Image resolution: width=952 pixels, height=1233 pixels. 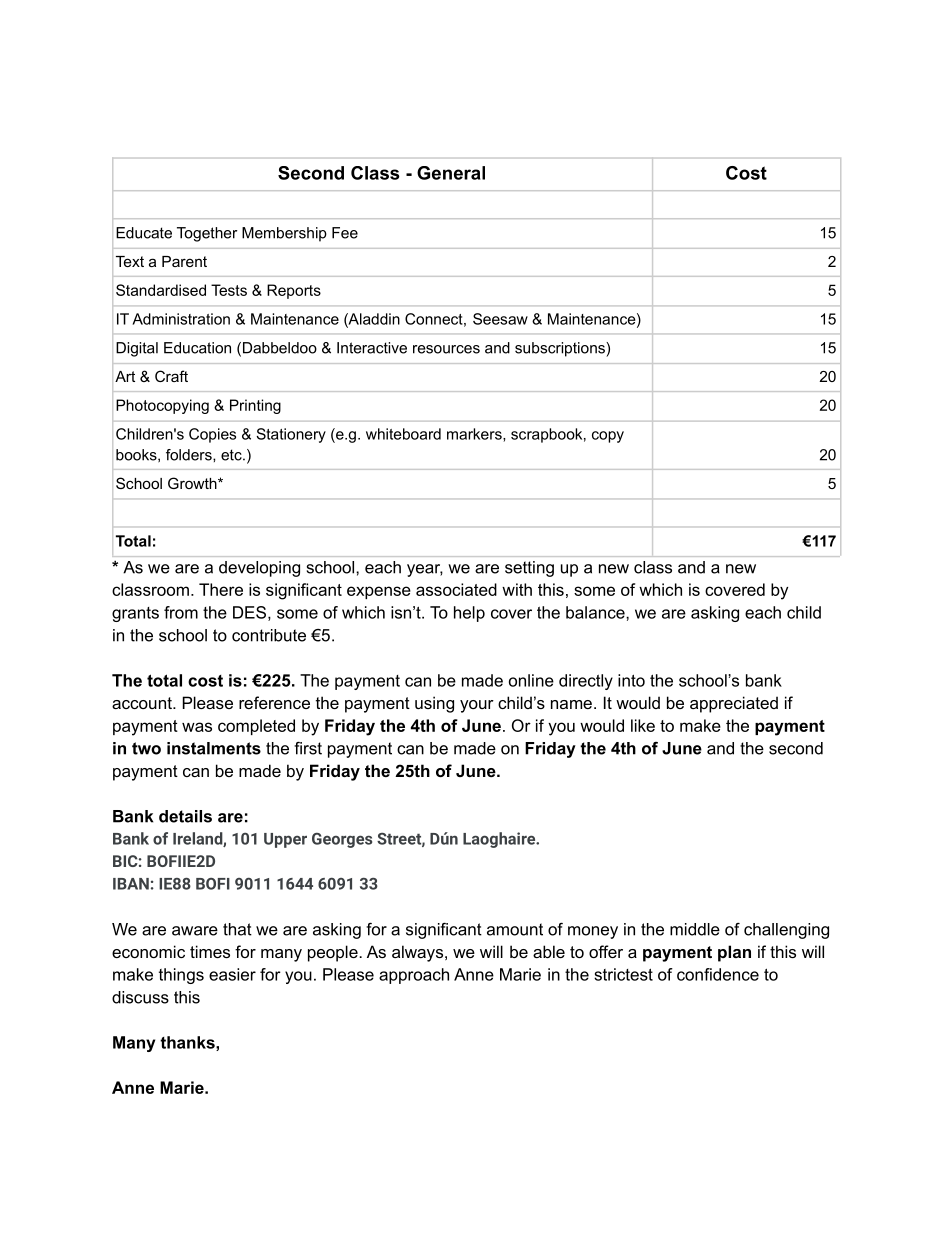 What do you see at coordinates (718, 974) in the image?
I see `confidence` at bounding box center [718, 974].
